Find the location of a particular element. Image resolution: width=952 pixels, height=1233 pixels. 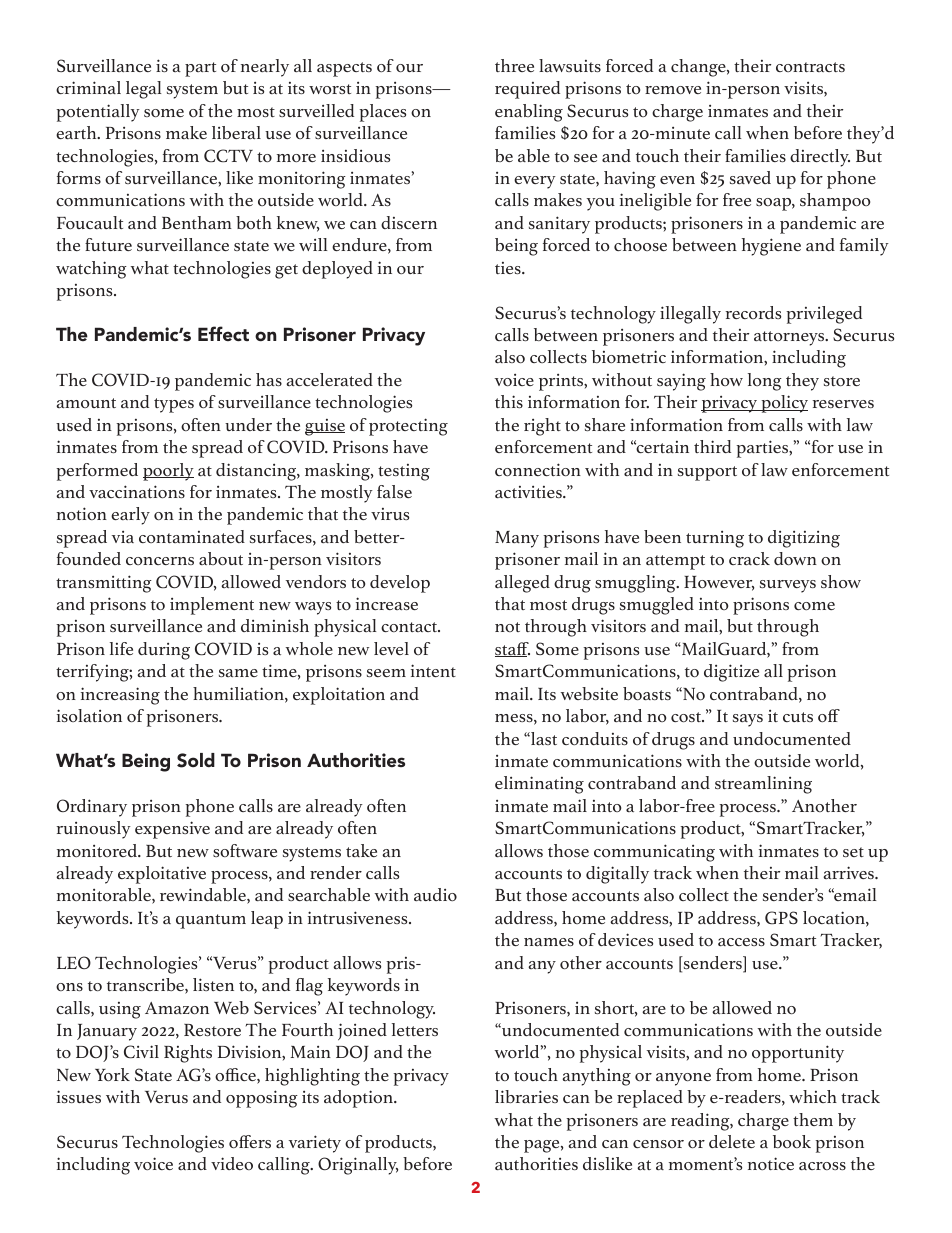

contracts is located at coordinates (810, 67).
